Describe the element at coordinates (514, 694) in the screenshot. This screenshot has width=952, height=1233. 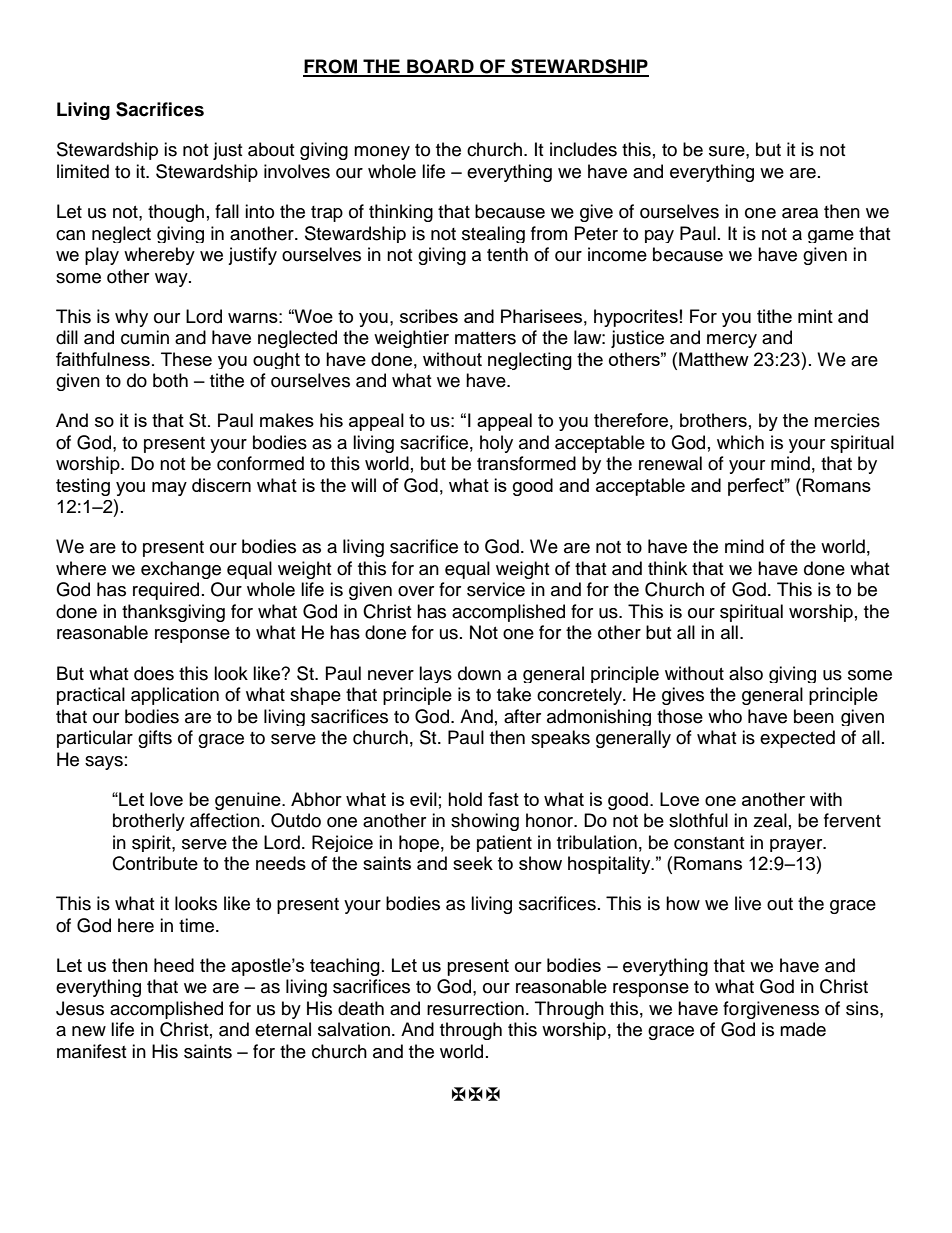
I see `take` at that location.
